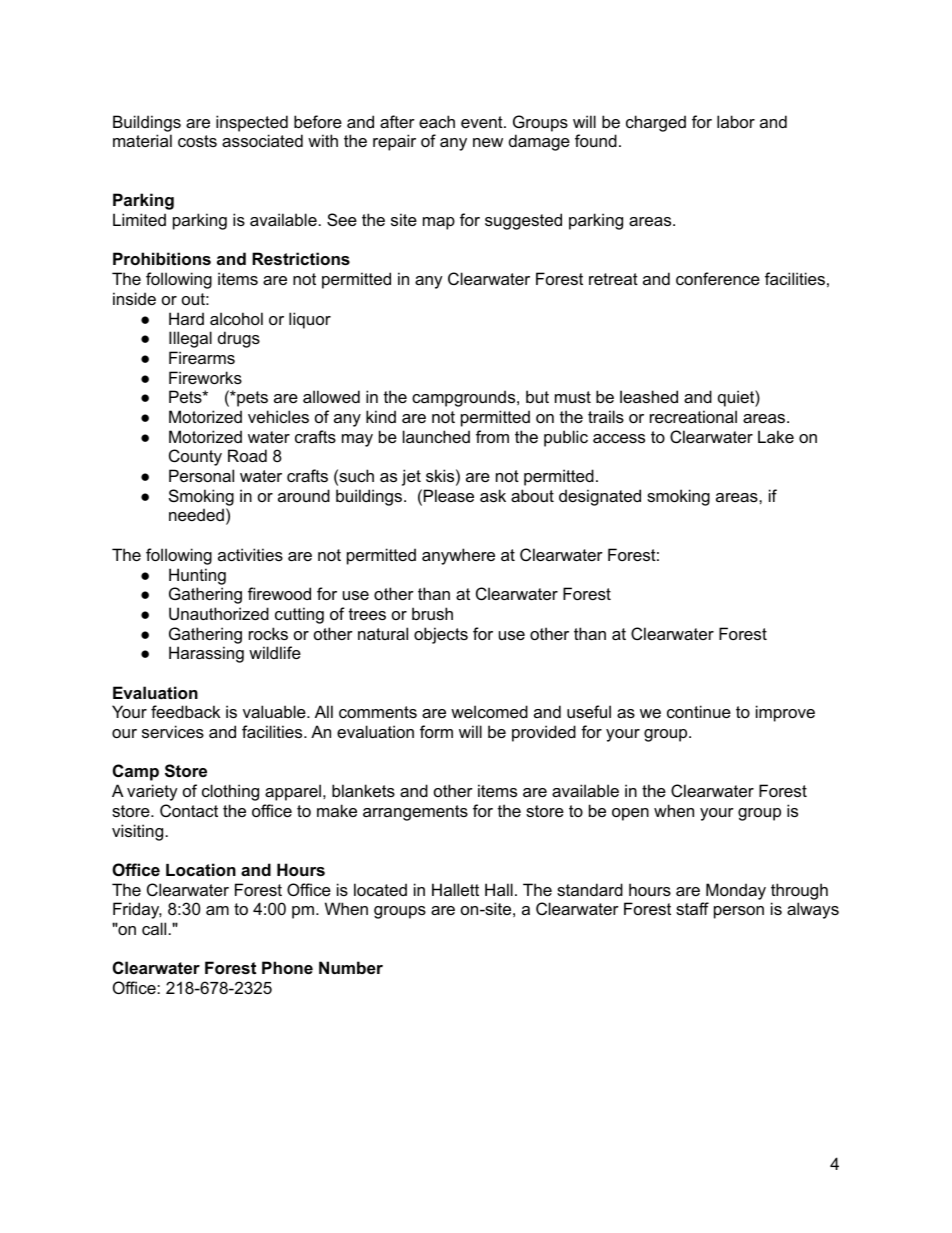 Image resolution: width=952 pixels, height=1233 pixels. Describe the element at coordinates (600, 497) in the document. I see `designated` at that location.
